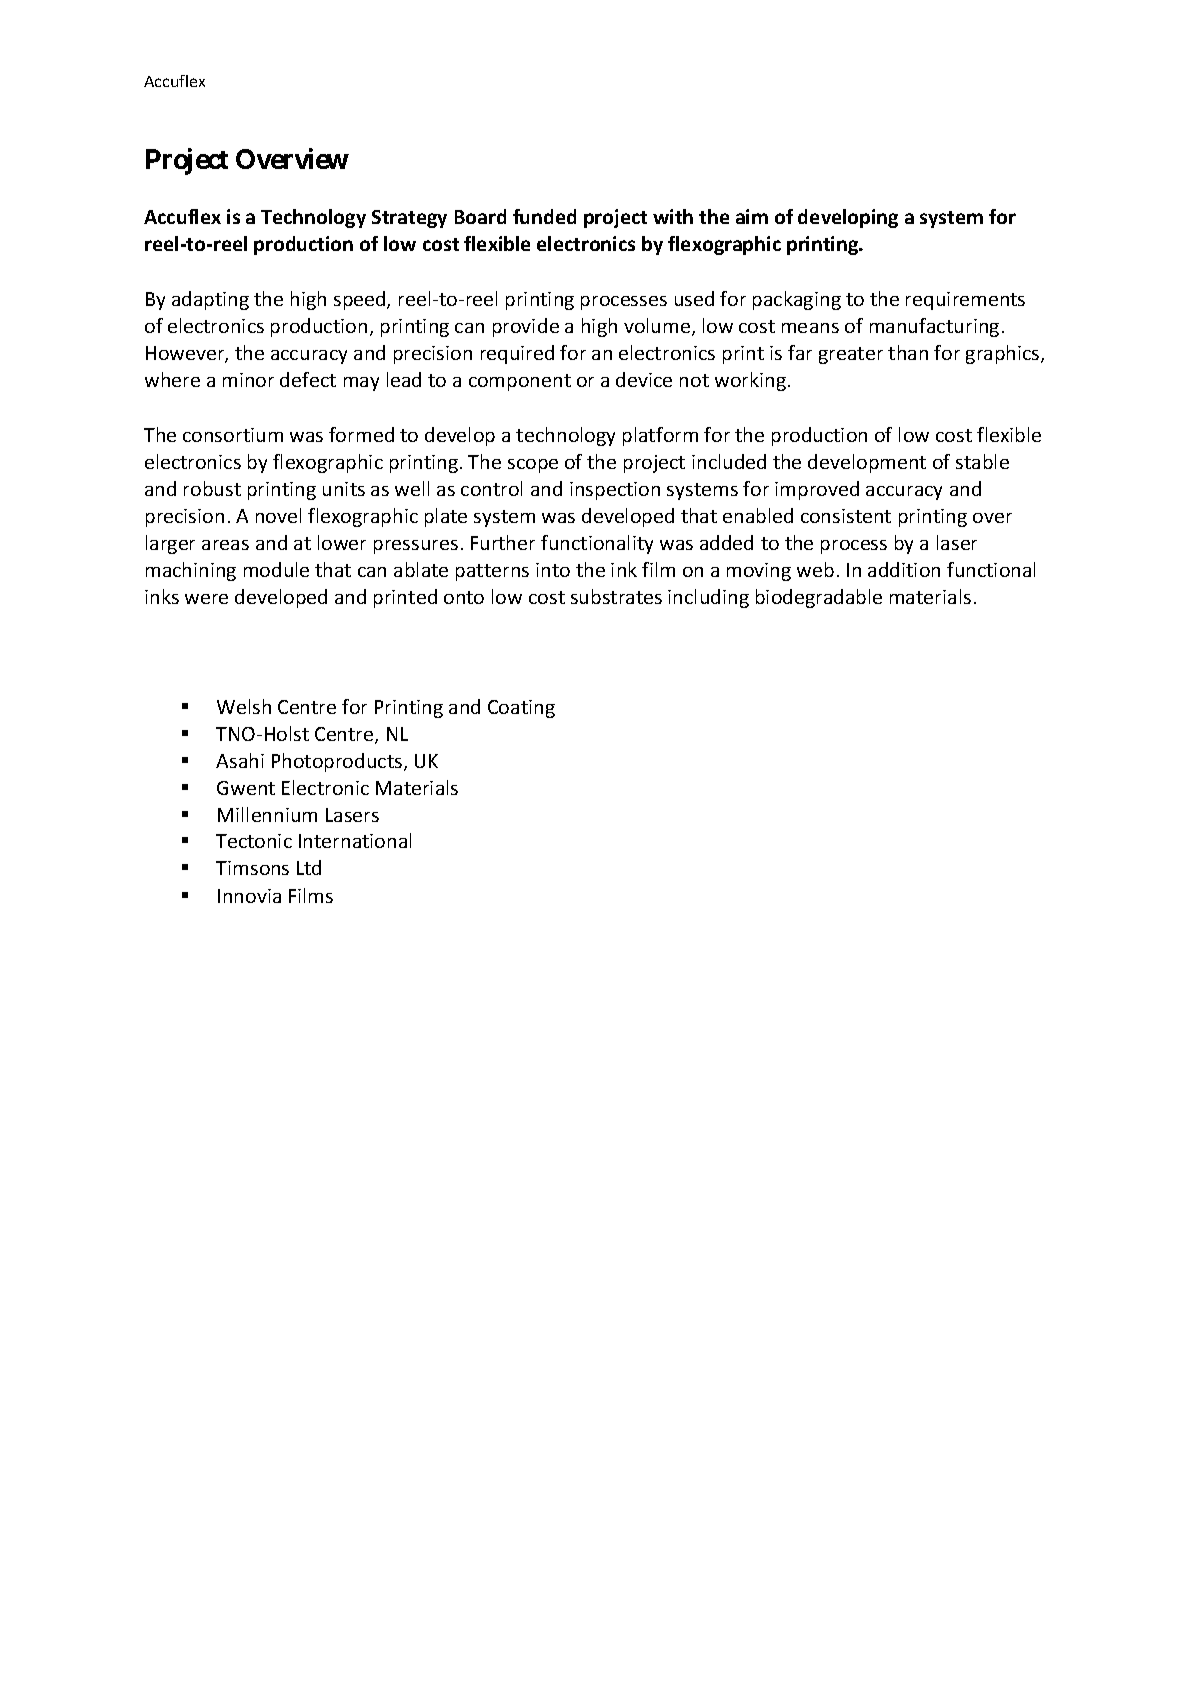 This image has width=1194, height=1689. What do you see at coordinates (206, 599) in the image?
I see `were` at bounding box center [206, 599].
